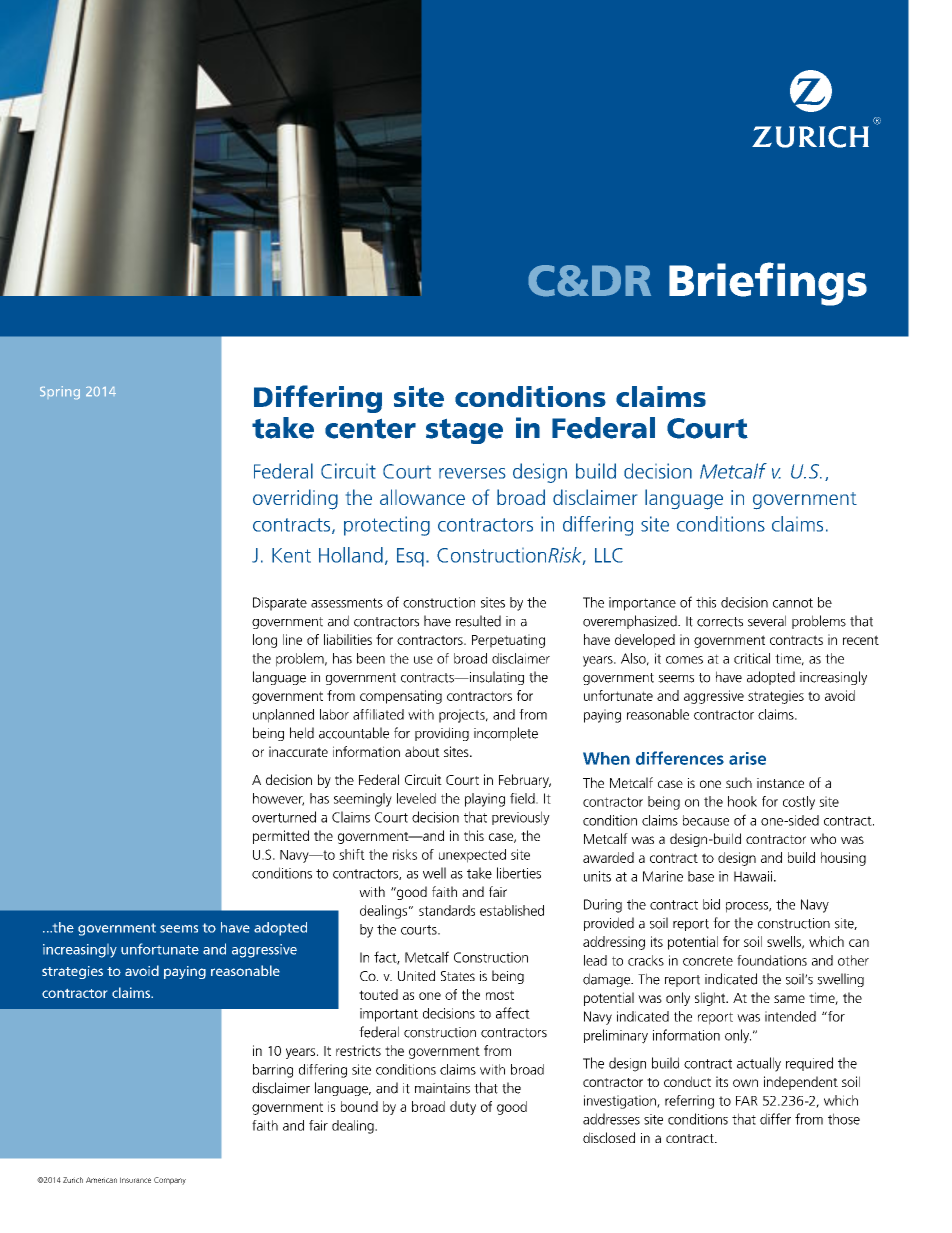 The width and height of the image is (952, 1233). Describe the element at coordinates (747, 758) in the image. I see `arise` at that location.
